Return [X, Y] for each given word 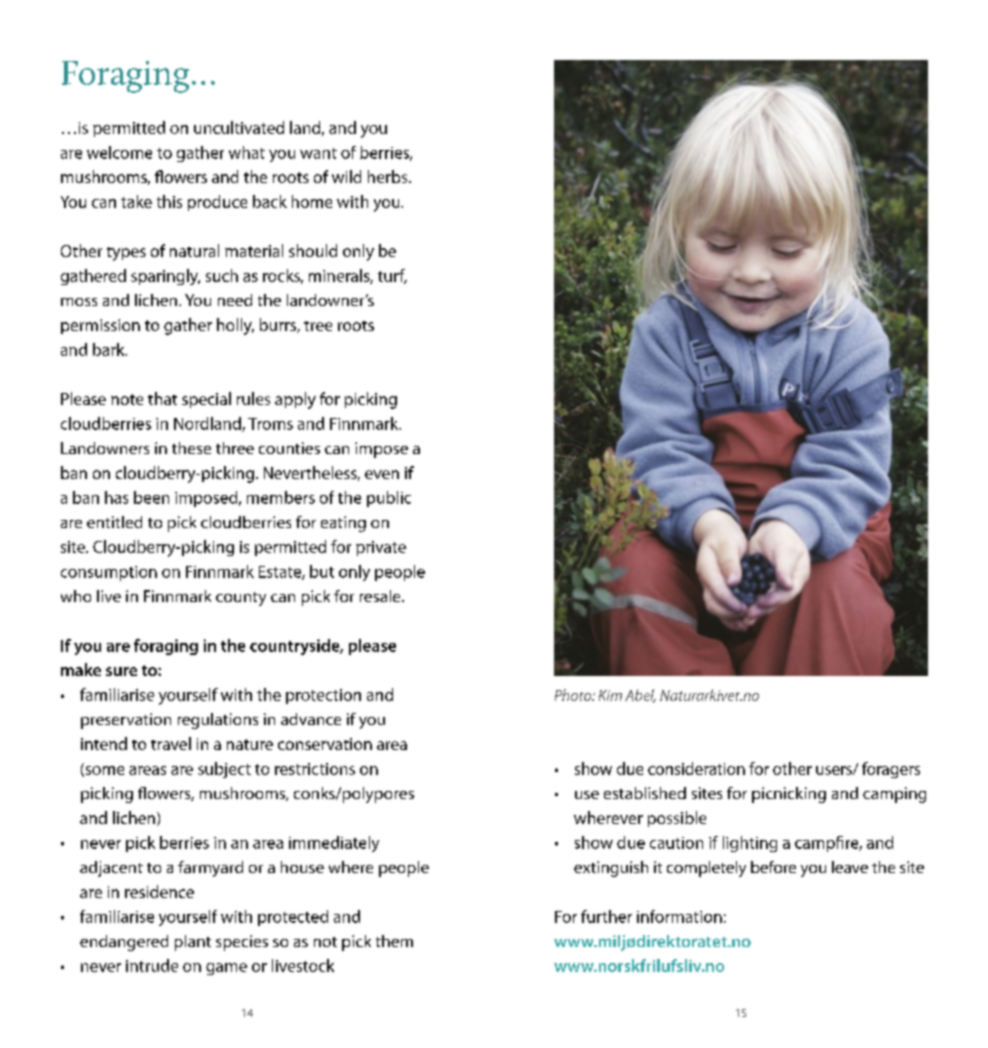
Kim [610, 695]
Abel [640, 696]
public [389, 499]
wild [346, 176]
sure [121, 671]
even [382, 474]
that [162, 398]
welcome [119, 152]
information [679, 916]
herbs [389, 176]
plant [193, 943]
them [394, 941]
